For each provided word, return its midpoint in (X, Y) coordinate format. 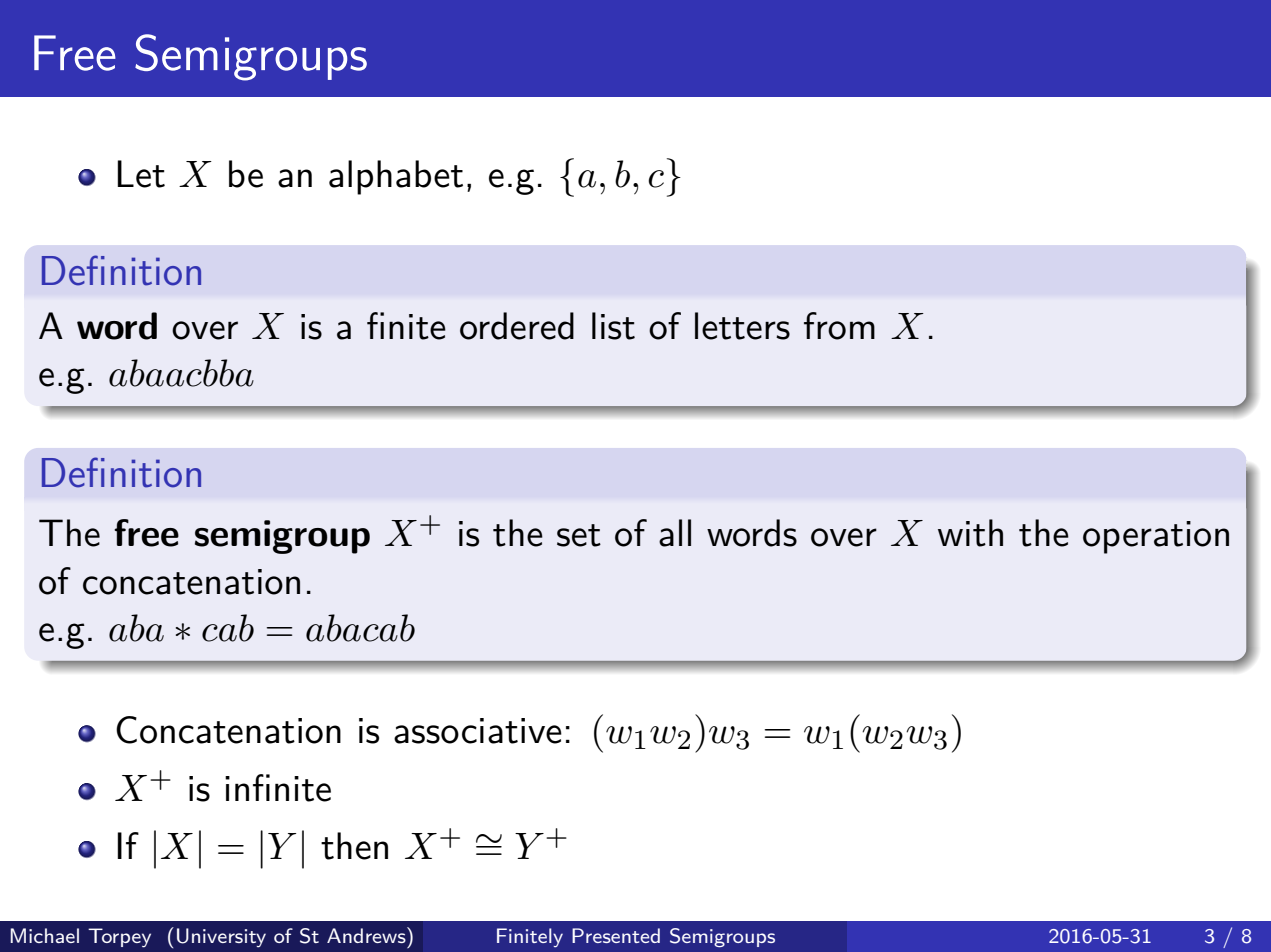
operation (1156, 537)
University (221, 938)
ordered (517, 326)
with (970, 533)
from (839, 326)
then (354, 846)
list (613, 326)
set (579, 535)
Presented (616, 935)
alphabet (396, 177)
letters (742, 326)
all (675, 533)
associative (478, 731)
